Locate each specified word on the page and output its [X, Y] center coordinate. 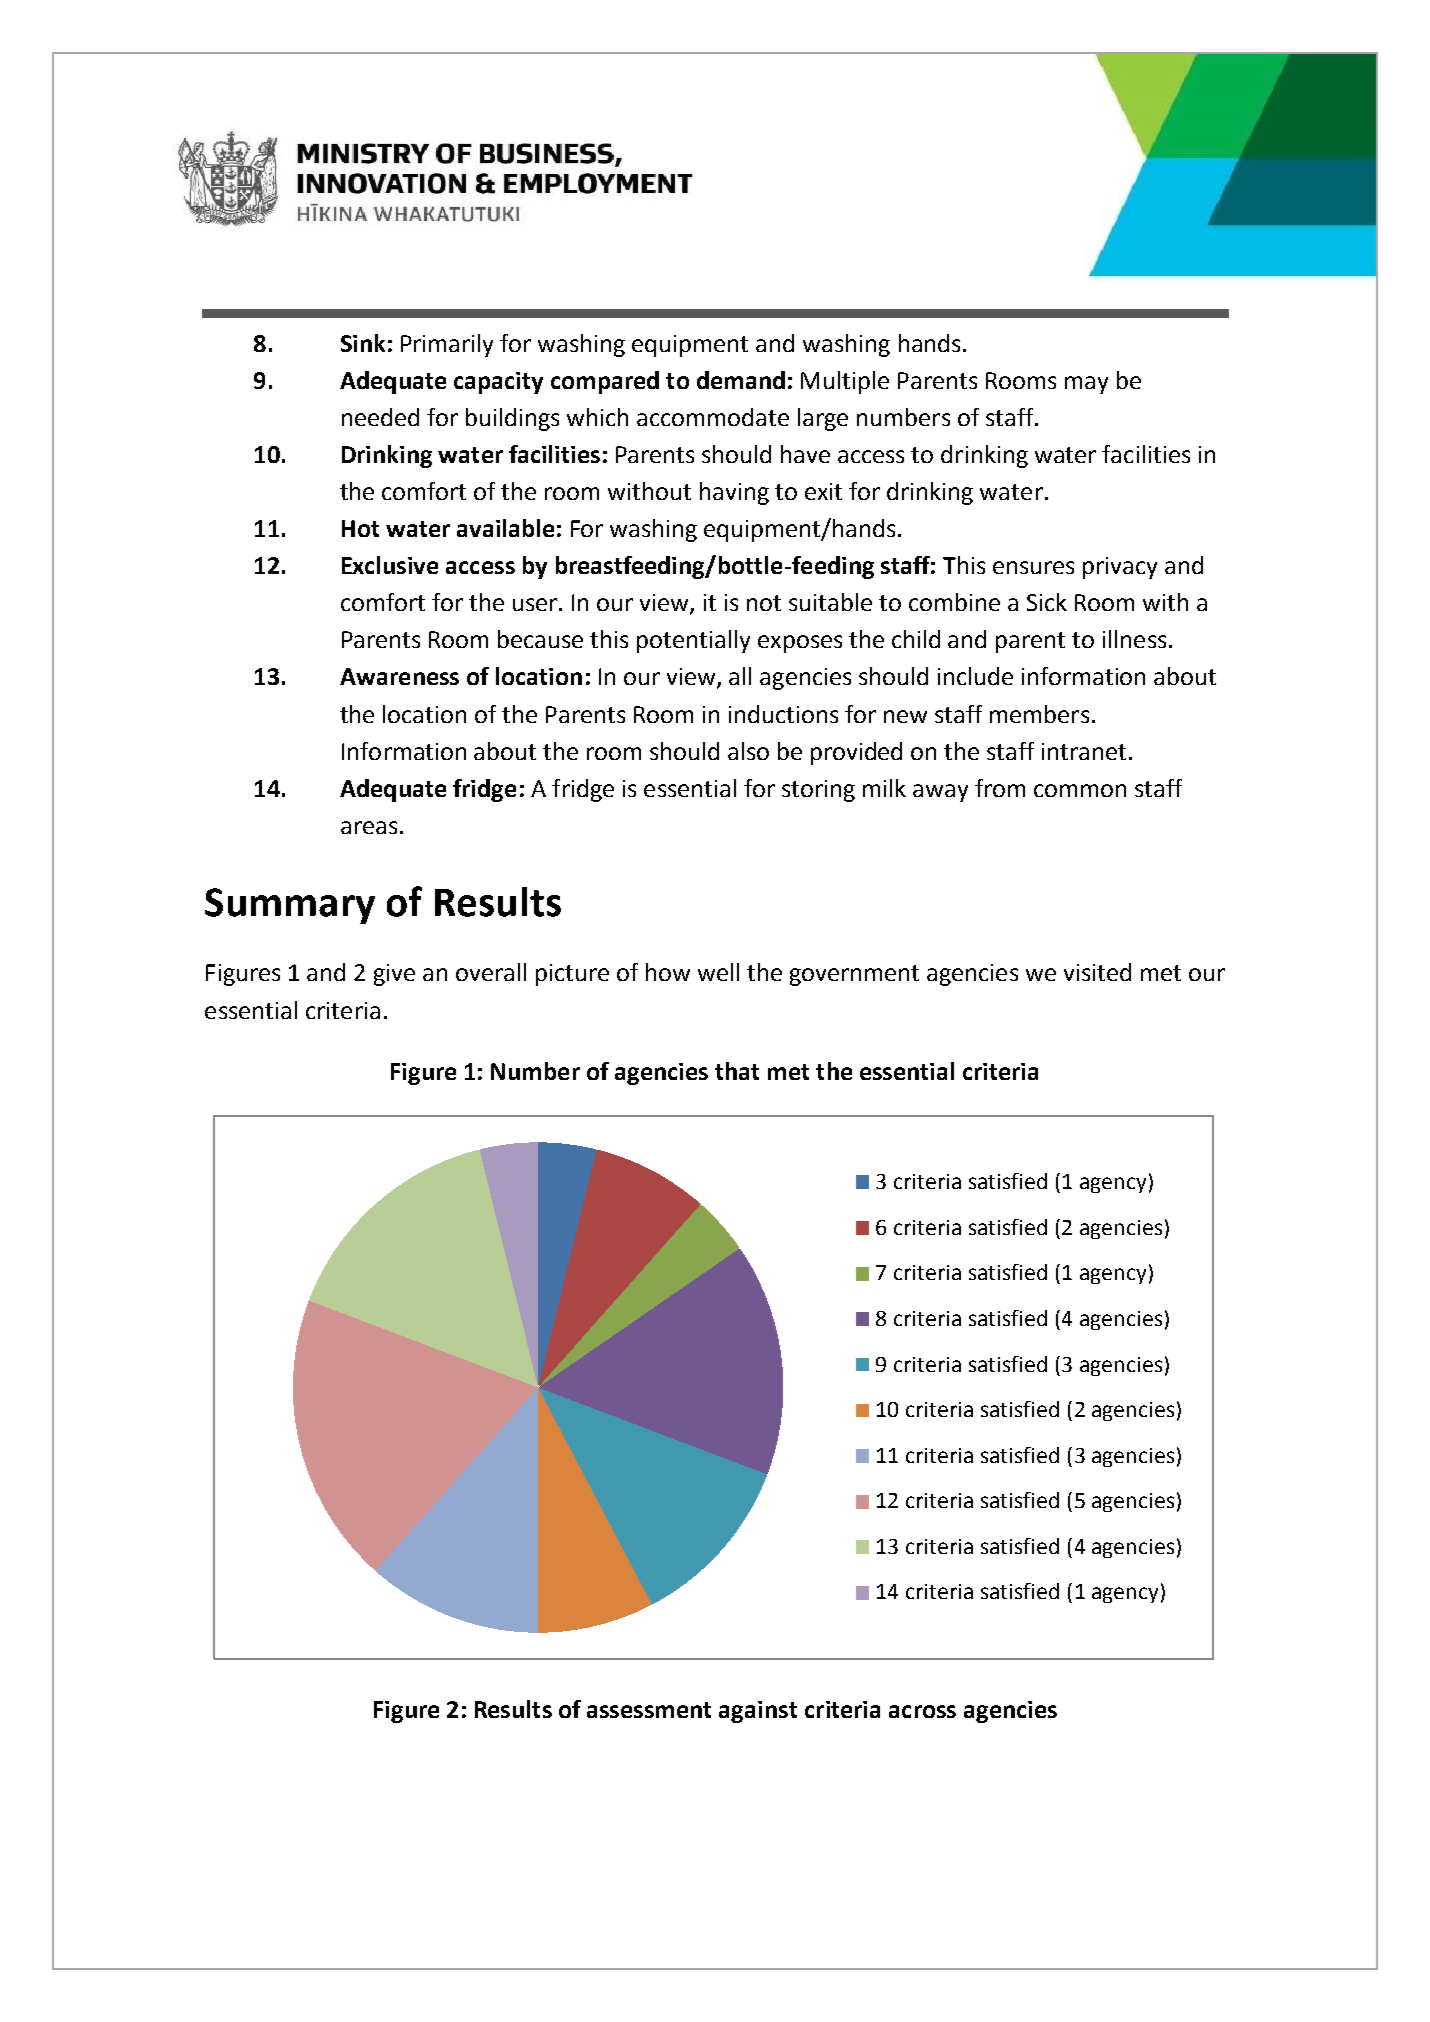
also [748, 751]
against [758, 1712]
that [737, 1071]
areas [369, 827]
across [922, 1711]
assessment [649, 1710]
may [1086, 385]
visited [1097, 972]
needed [380, 417]
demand [741, 380]
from [1000, 788]
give [394, 975]
